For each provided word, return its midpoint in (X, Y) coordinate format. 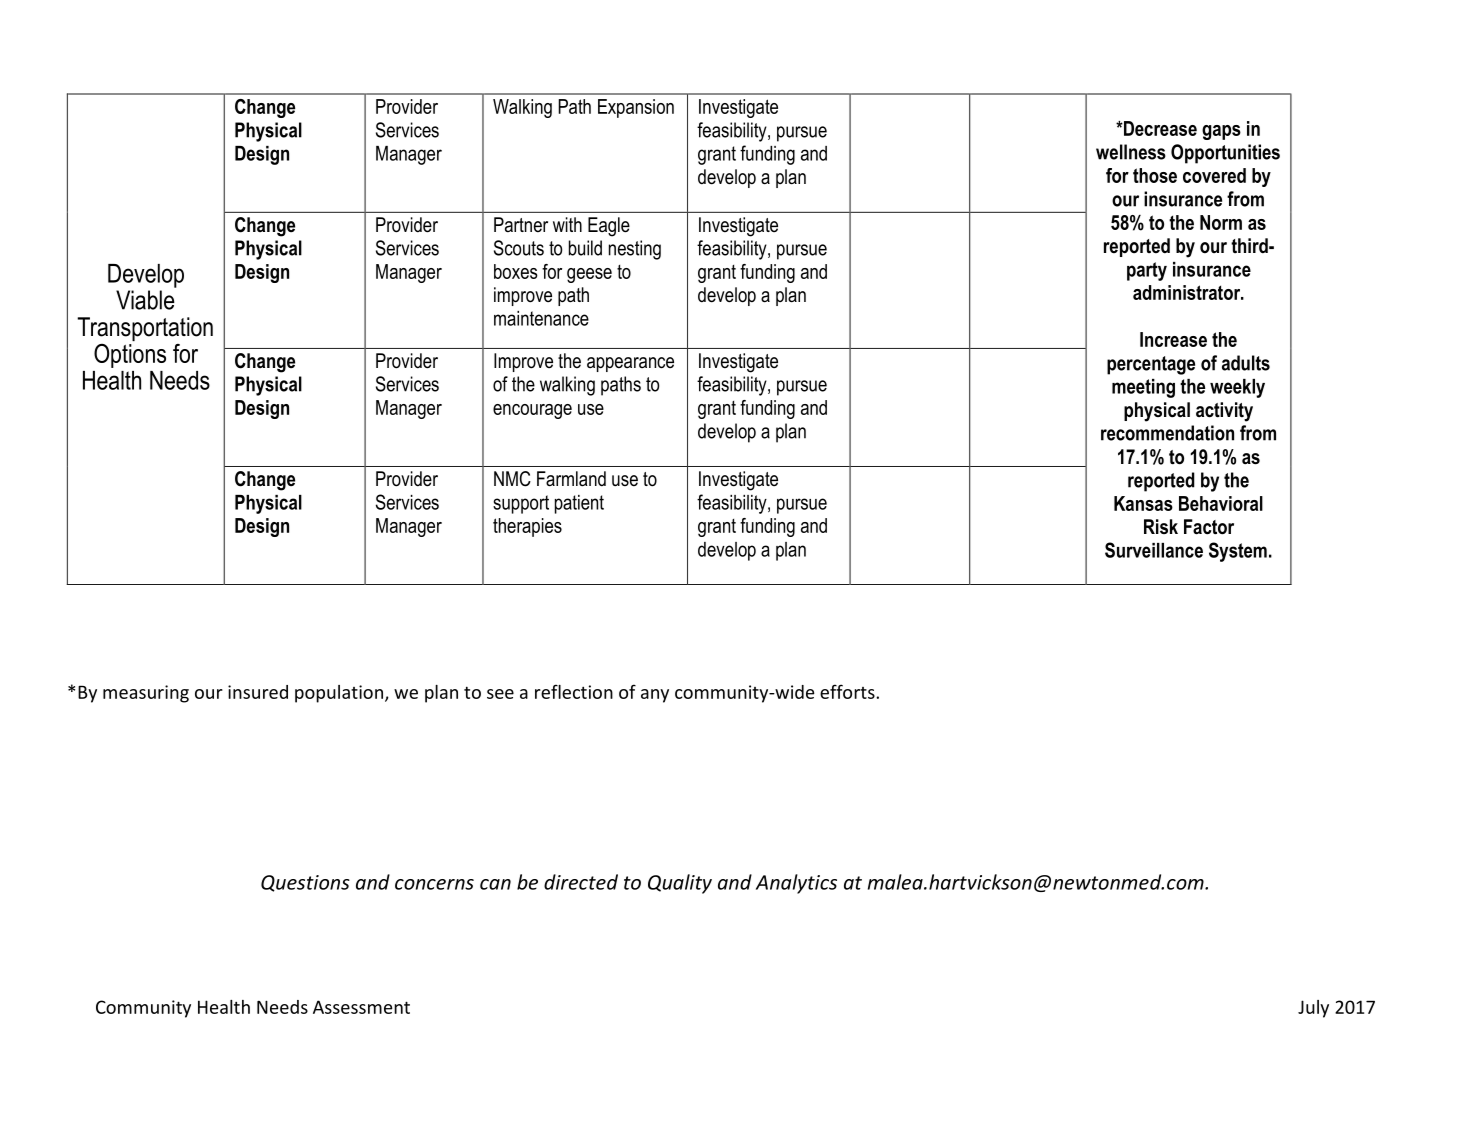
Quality (680, 884)
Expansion (636, 108)
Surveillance (1154, 550)
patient (579, 504)
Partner (521, 224)
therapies (527, 527)
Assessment (361, 1007)
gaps (1221, 132)
